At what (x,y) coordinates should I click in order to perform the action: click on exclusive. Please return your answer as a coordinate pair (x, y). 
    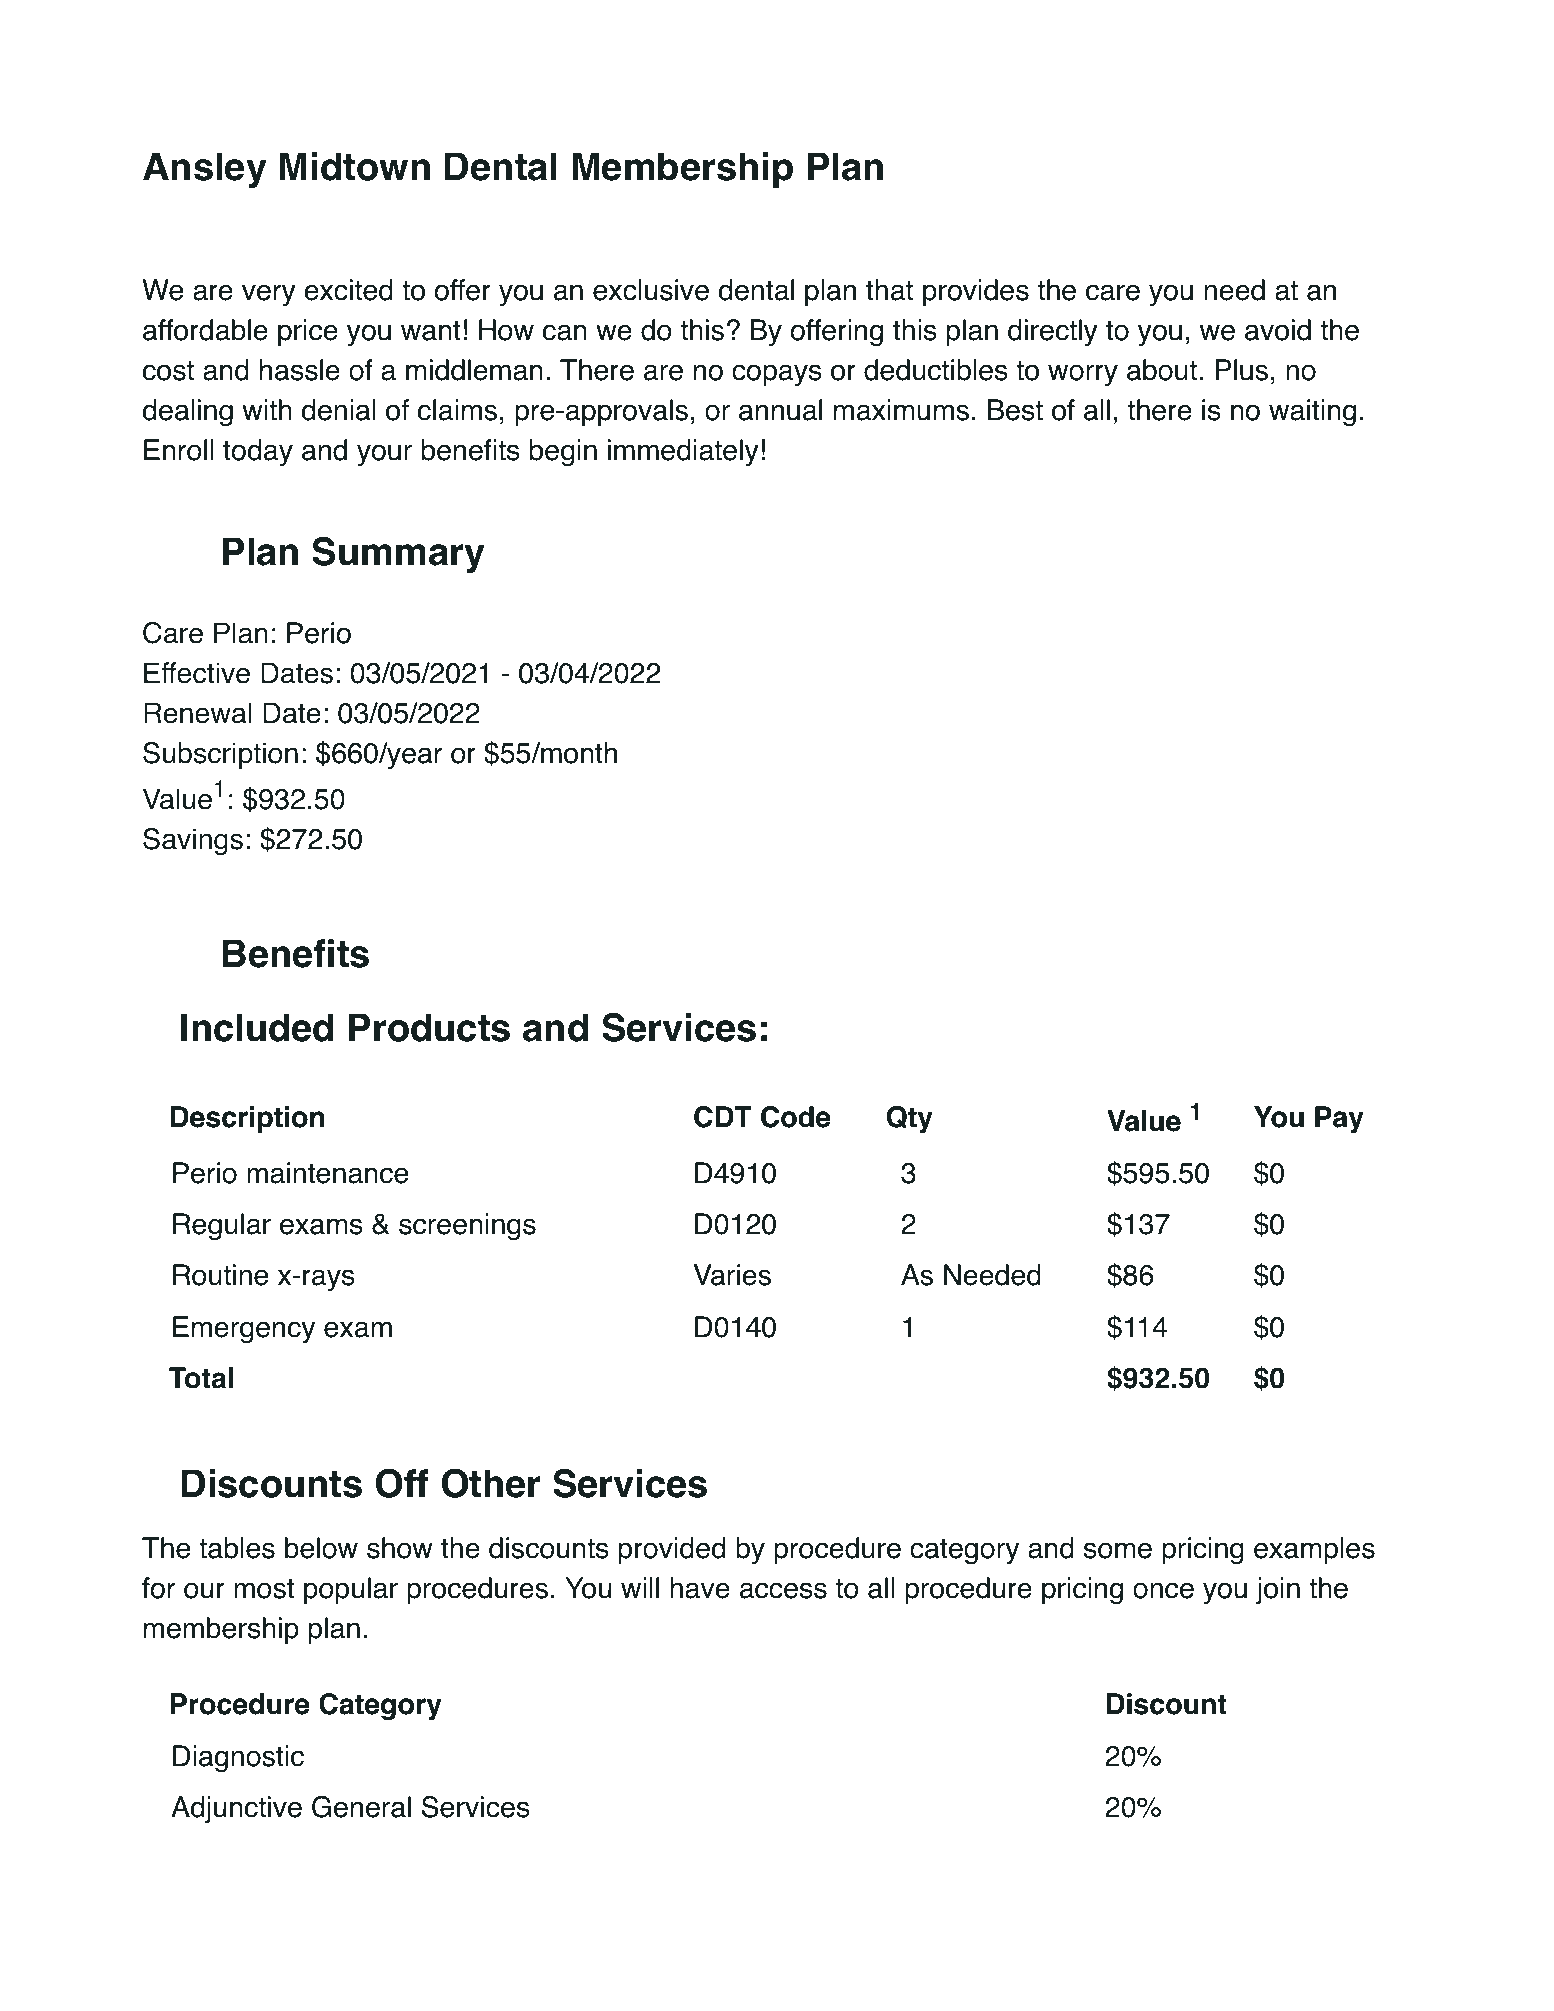
    Looking at the image, I should click on (651, 290).
